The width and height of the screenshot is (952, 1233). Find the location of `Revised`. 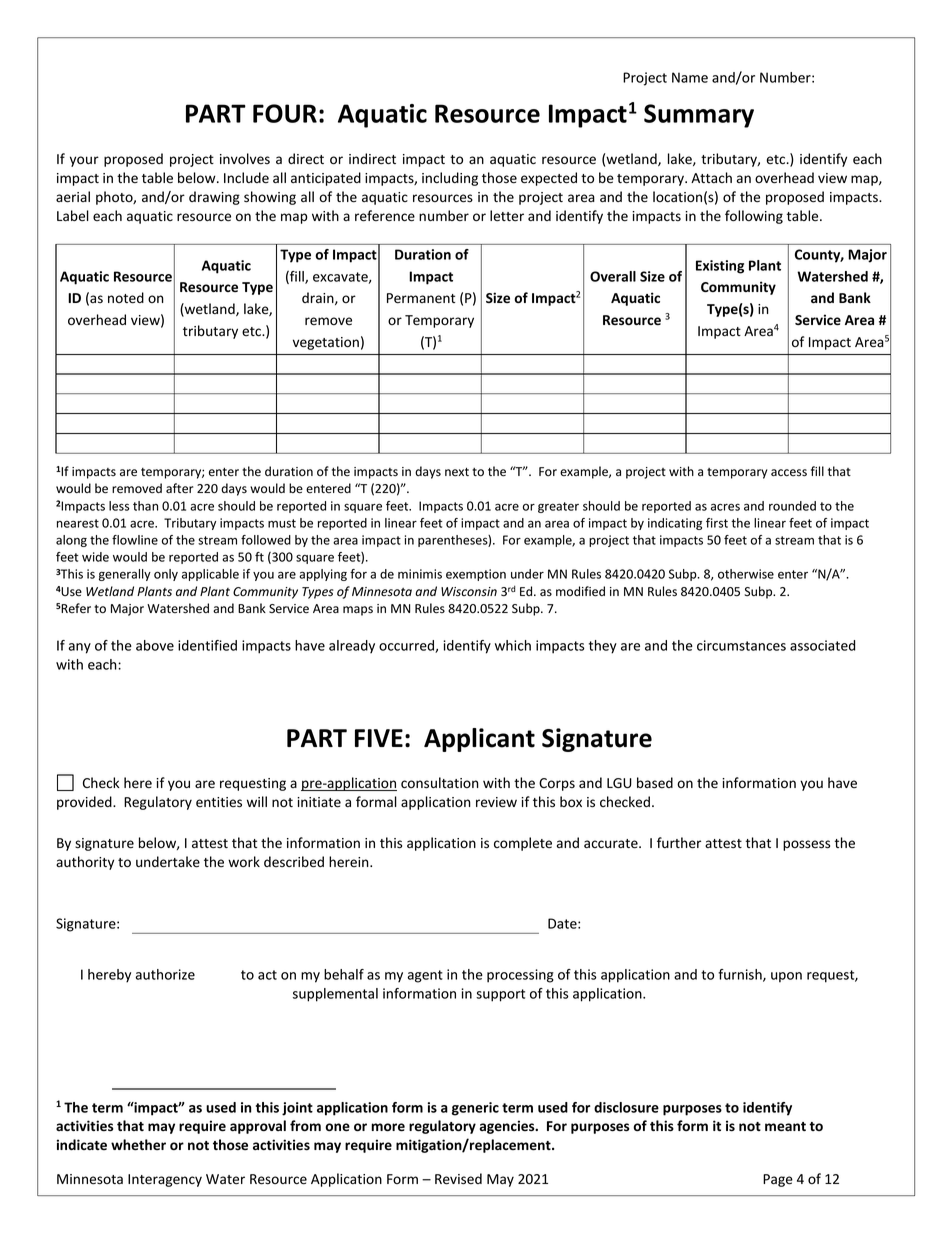

Revised is located at coordinates (458, 1179).
